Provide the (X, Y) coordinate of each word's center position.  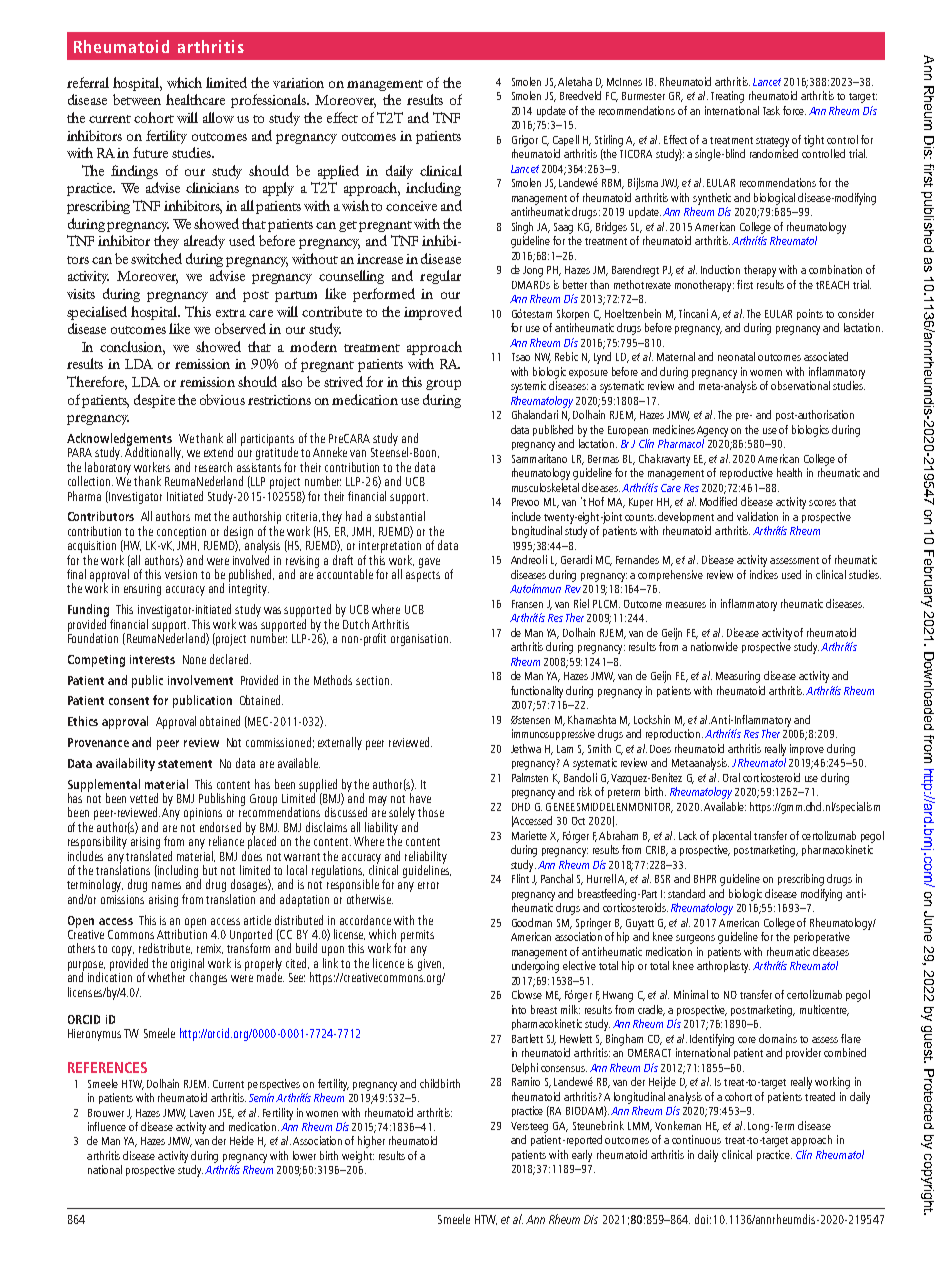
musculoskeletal (545, 487)
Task (771, 110)
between (137, 99)
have (420, 798)
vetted (144, 798)
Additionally (154, 454)
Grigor (525, 141)
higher (371, 1142)
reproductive (746, 473)
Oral (731, 777)
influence (107, 1126)
